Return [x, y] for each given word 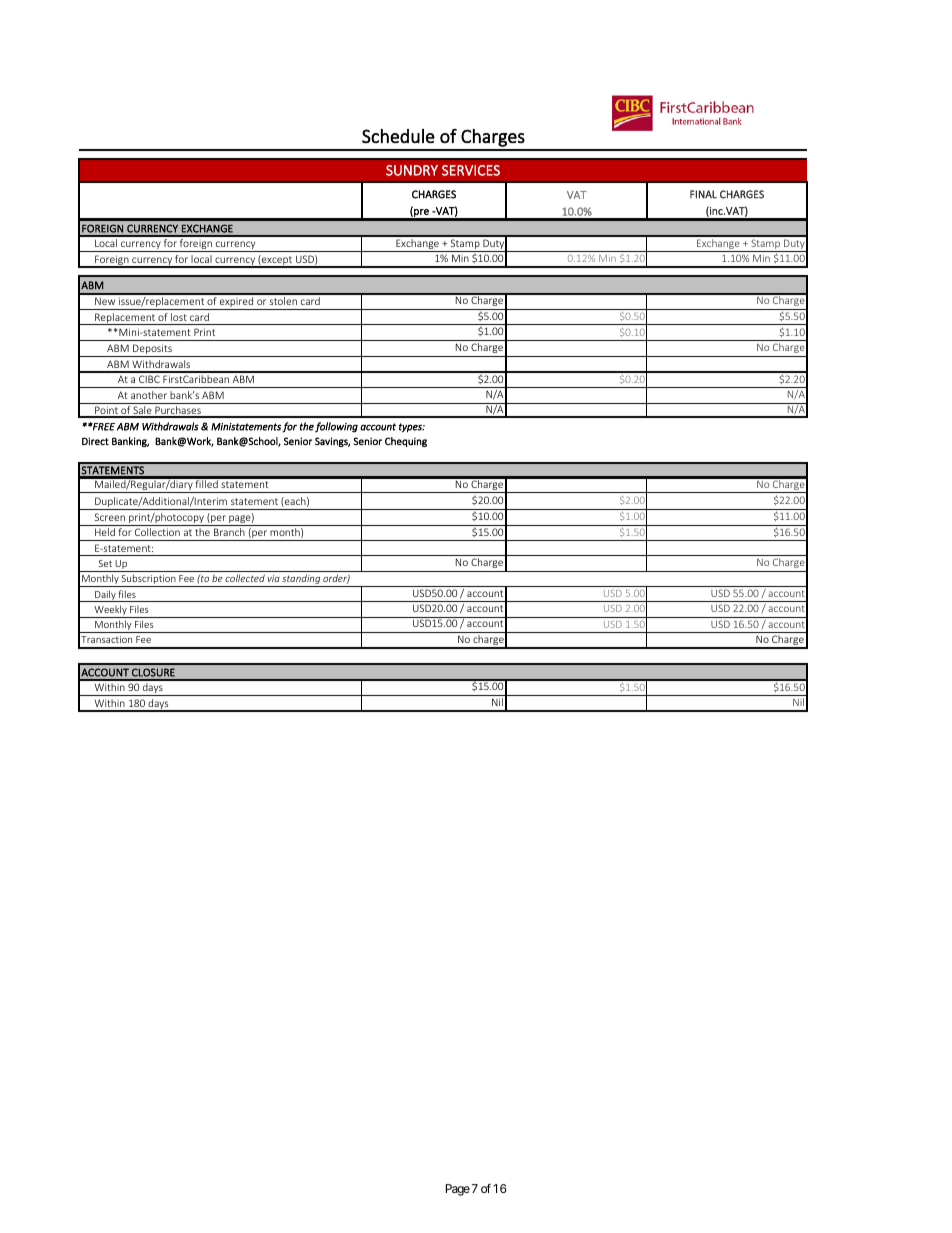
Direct [95, 441]
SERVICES [471, 170]
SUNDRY [412, 170]
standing [301, 580]
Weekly [110, 611]
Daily [105, 596]
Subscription [149, 580]
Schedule [398, 136]
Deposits [152, 350]
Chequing [406, 442]
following [336, 427]
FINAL [703, 194]
